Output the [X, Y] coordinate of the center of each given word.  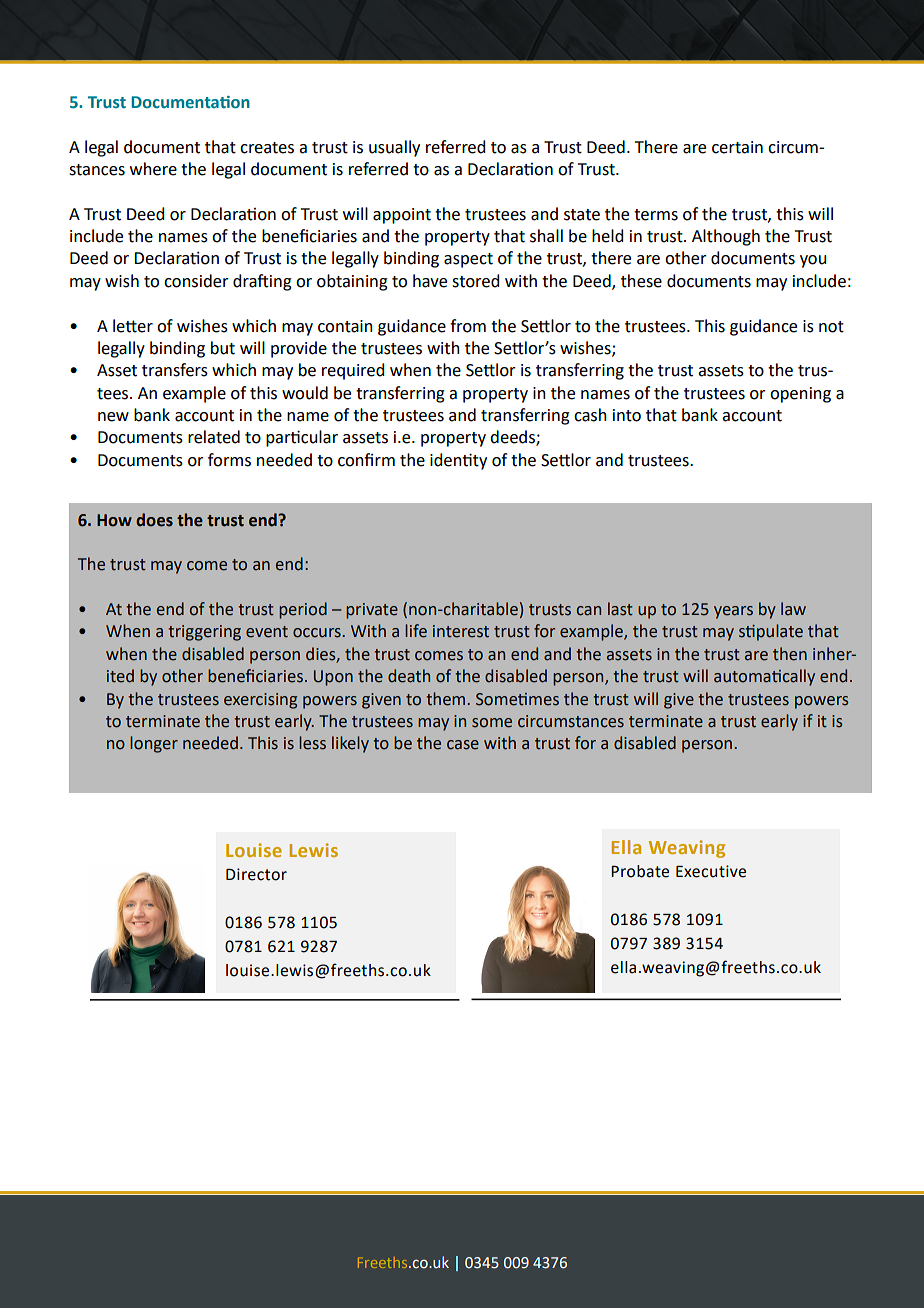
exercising [260, 701]
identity [458, 461]
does [154, 520]
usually [394, 148]
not [831, 327]
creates [267, 148]
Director [256, 874]
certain [737, 147]
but [223, 348]
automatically [764, 677]
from [468, 326]
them [447, 699]
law [793, 609]
